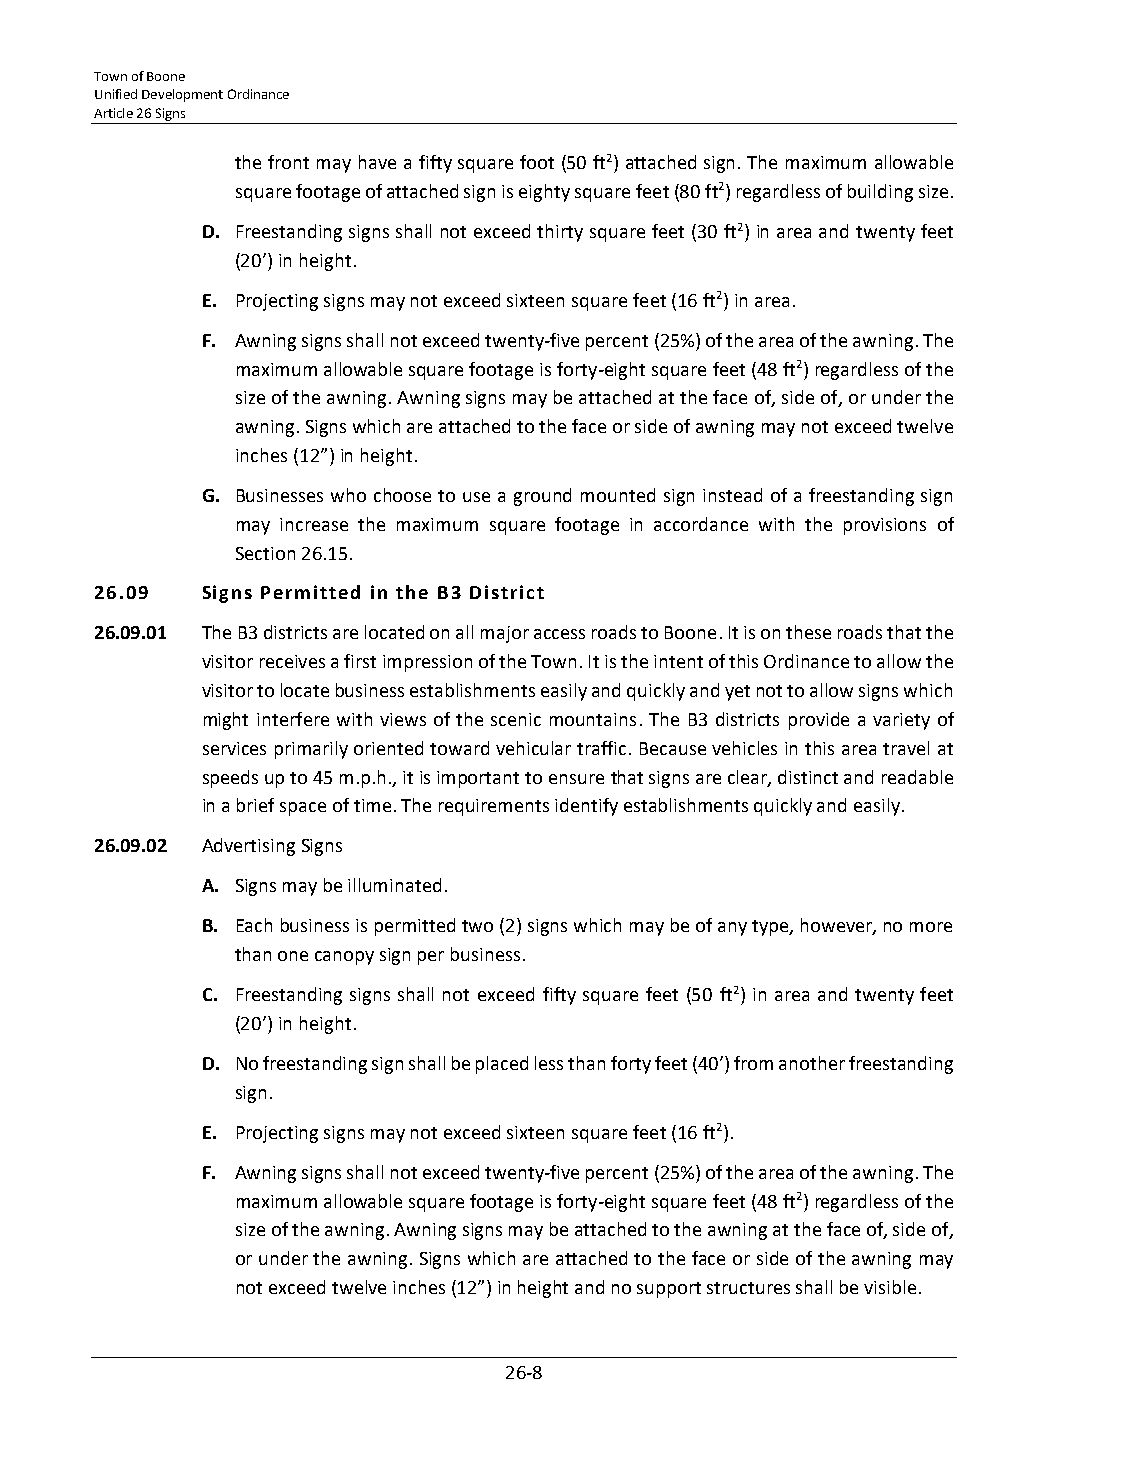  I want to click on instead, so click(732, 495).
